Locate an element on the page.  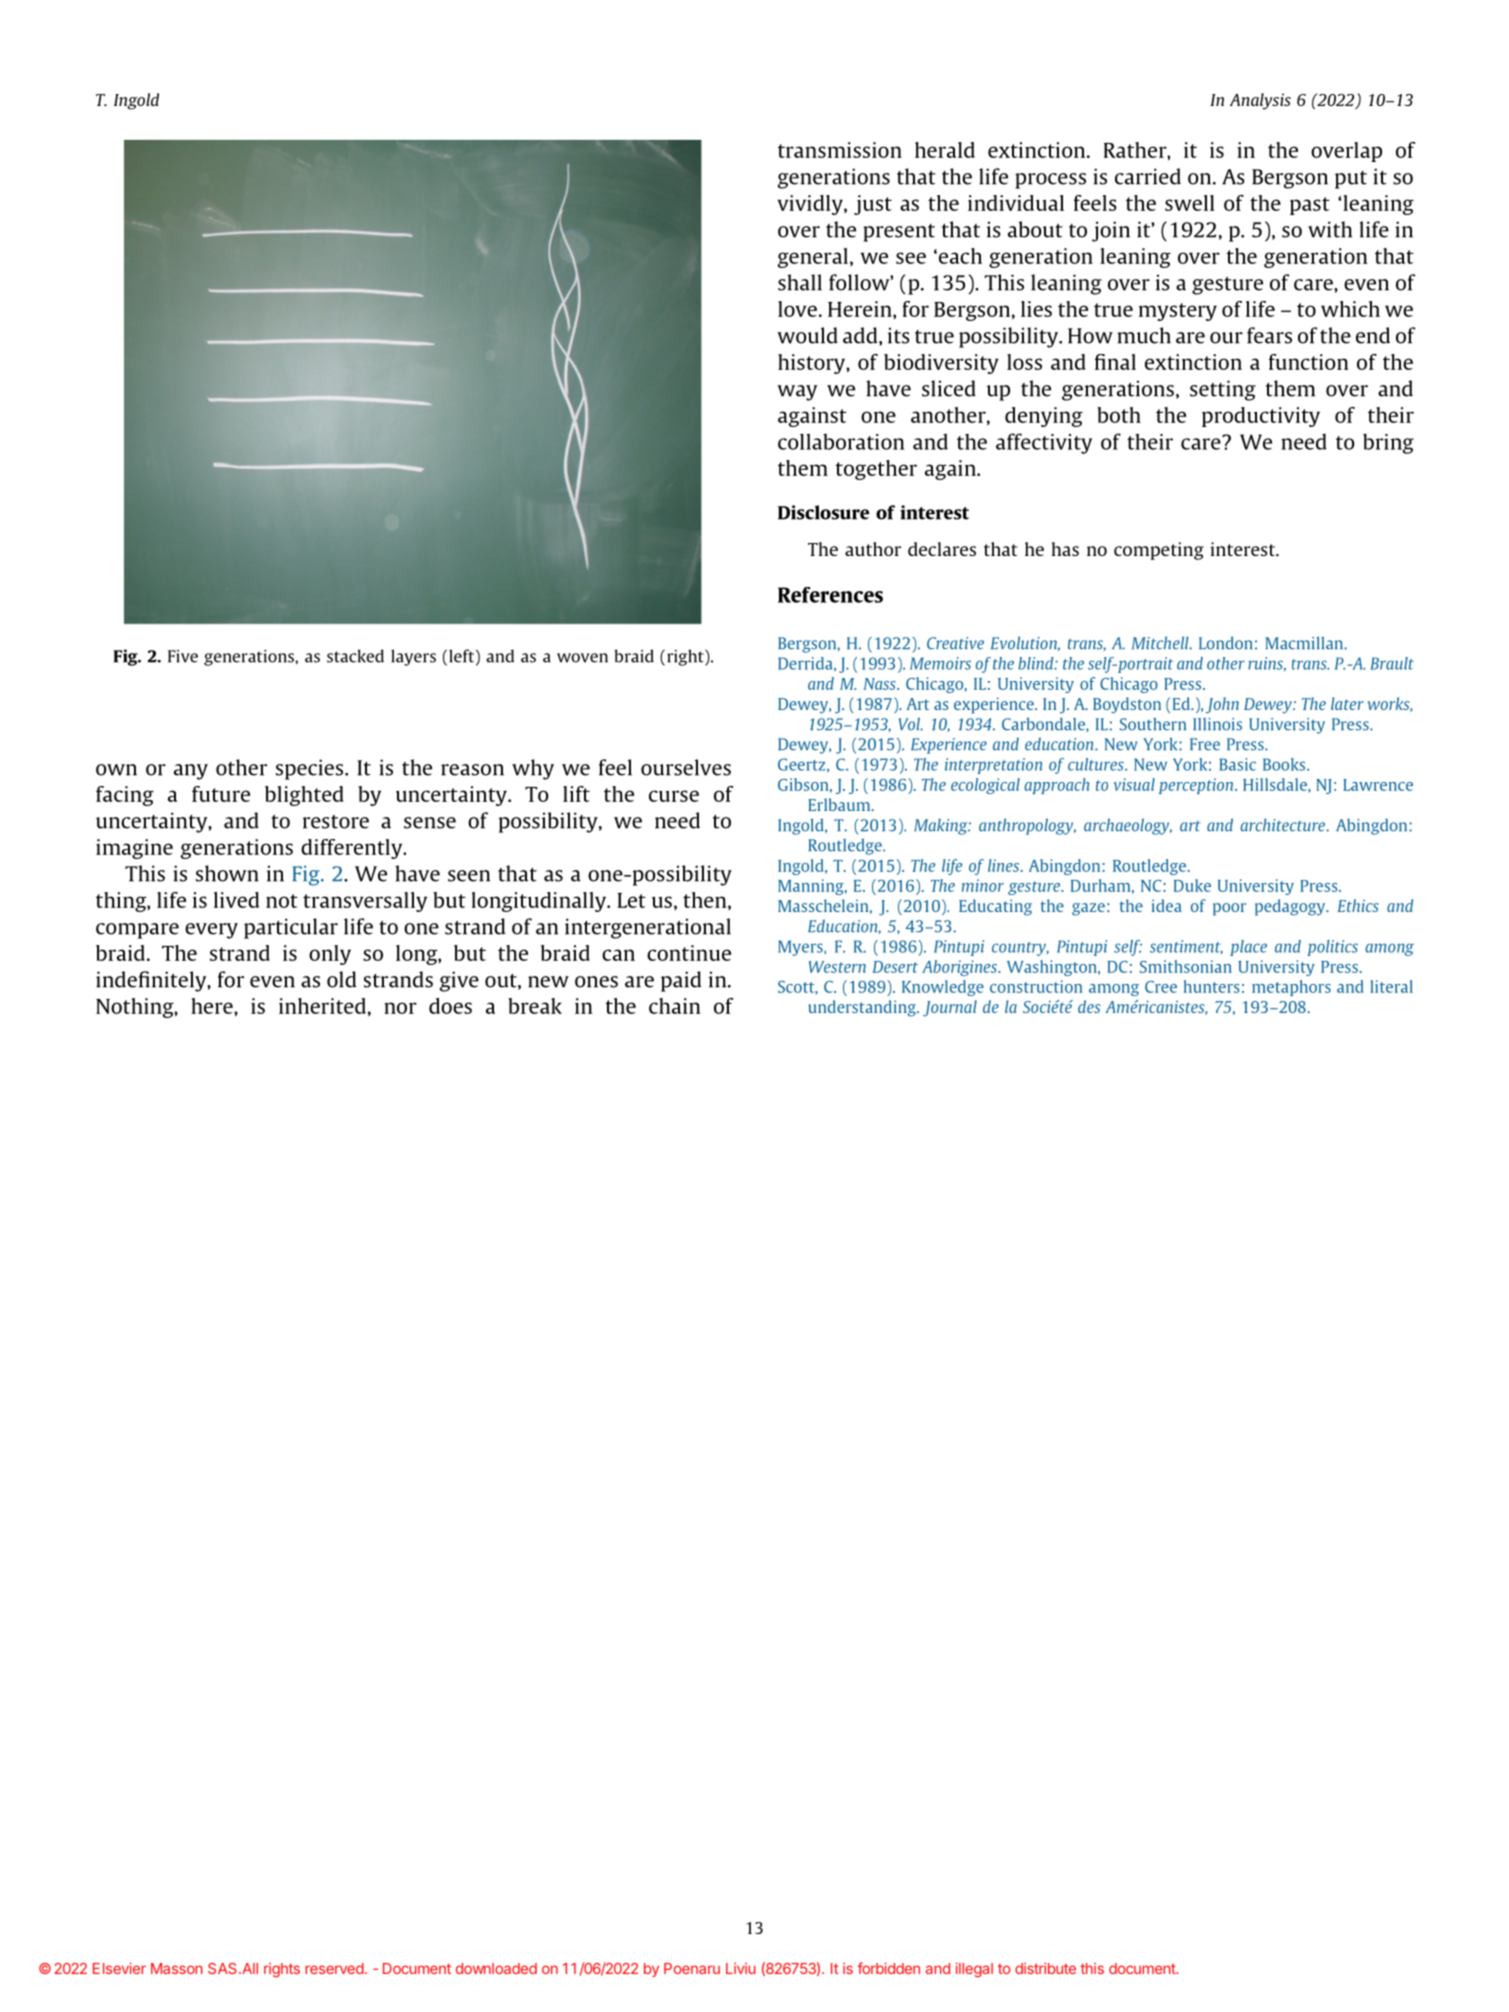
swell is located at coordinates (1189, 203).
